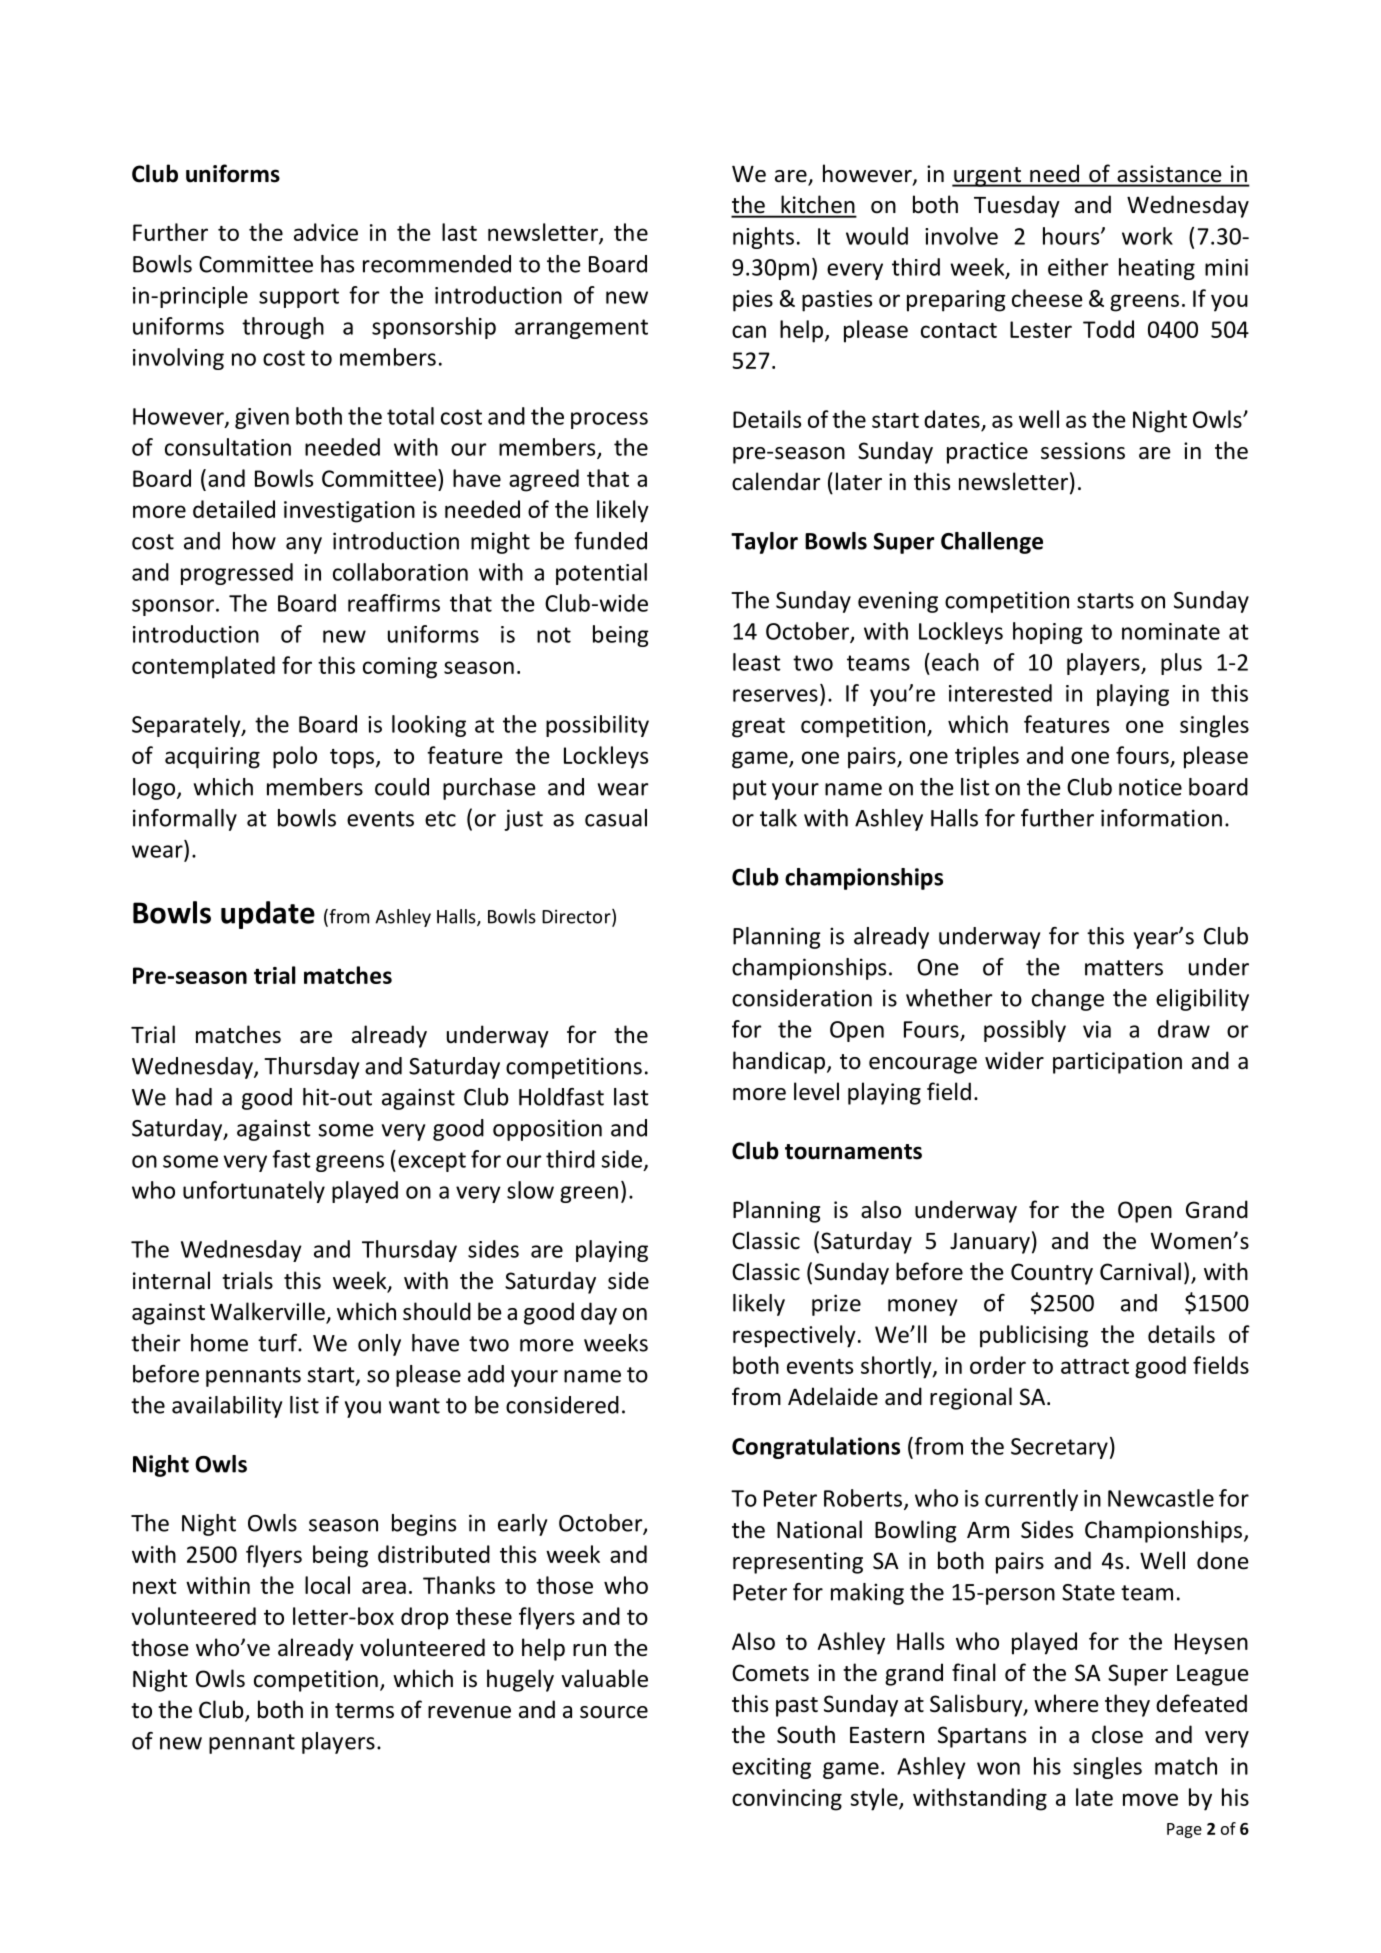 The image size is (1381, 1953). What do you see at coordinates (1150, 787) in the screenshot?
I see `notice` at bounding box center [1150, 787].
